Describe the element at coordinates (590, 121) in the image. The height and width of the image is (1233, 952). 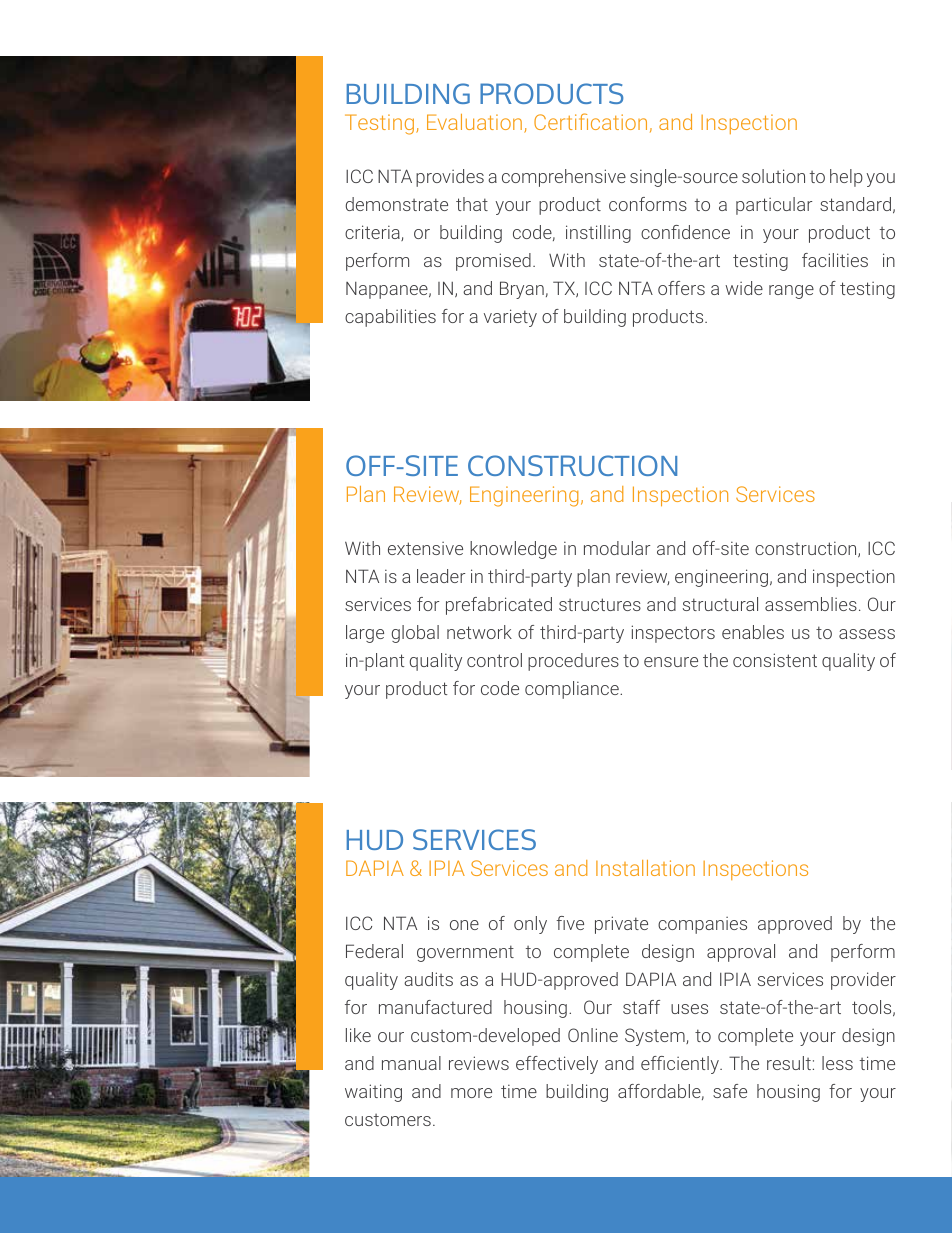
I see `Certification` at that location.
